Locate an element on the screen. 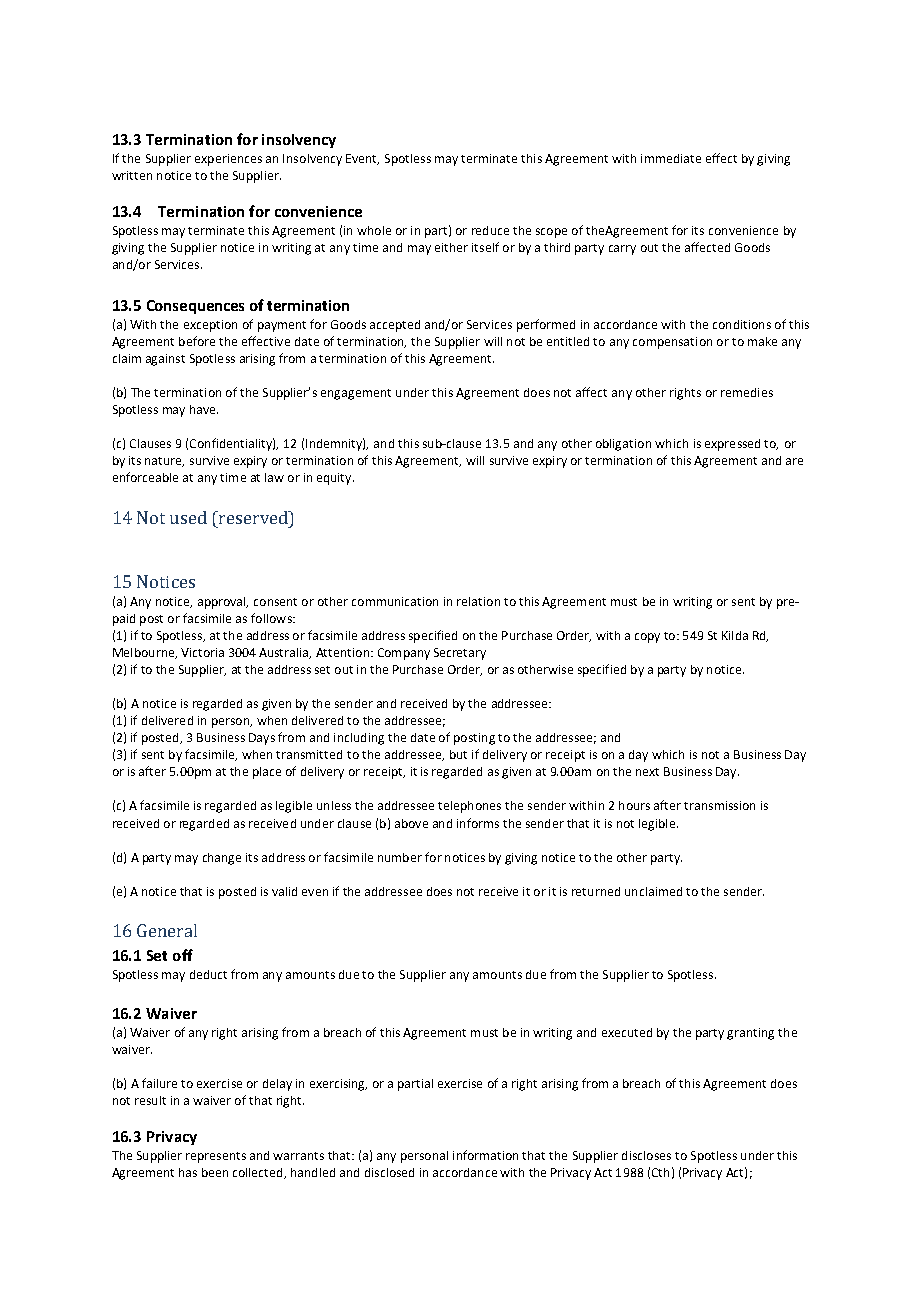  experiences is located at coordinates (228, 160).
